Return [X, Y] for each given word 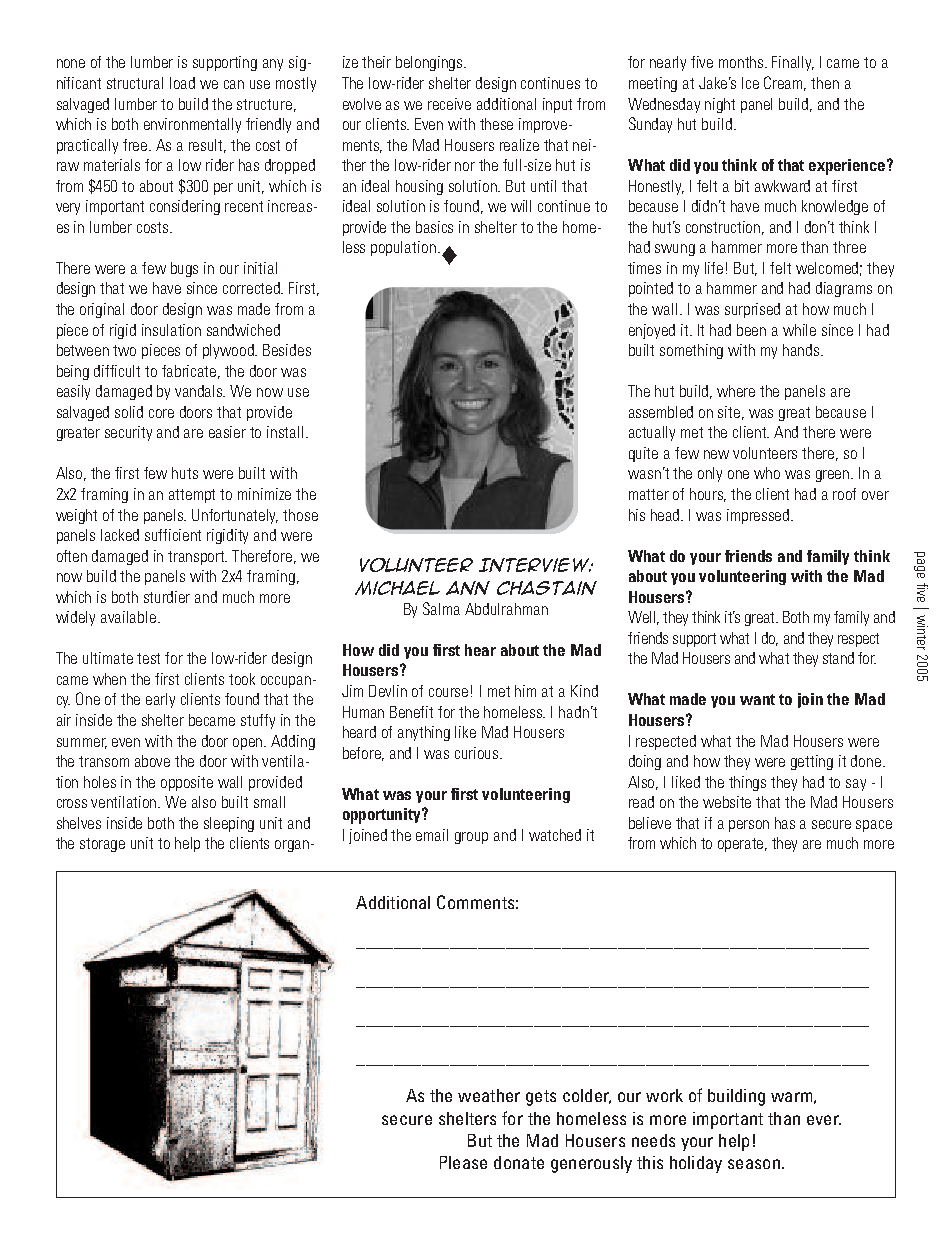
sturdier [167, 597]
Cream [785, 83]
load [182, 83]
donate [519, 1162]
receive [449, 104]
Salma [441, 608]
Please [463, 1162]
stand [838, 658]
